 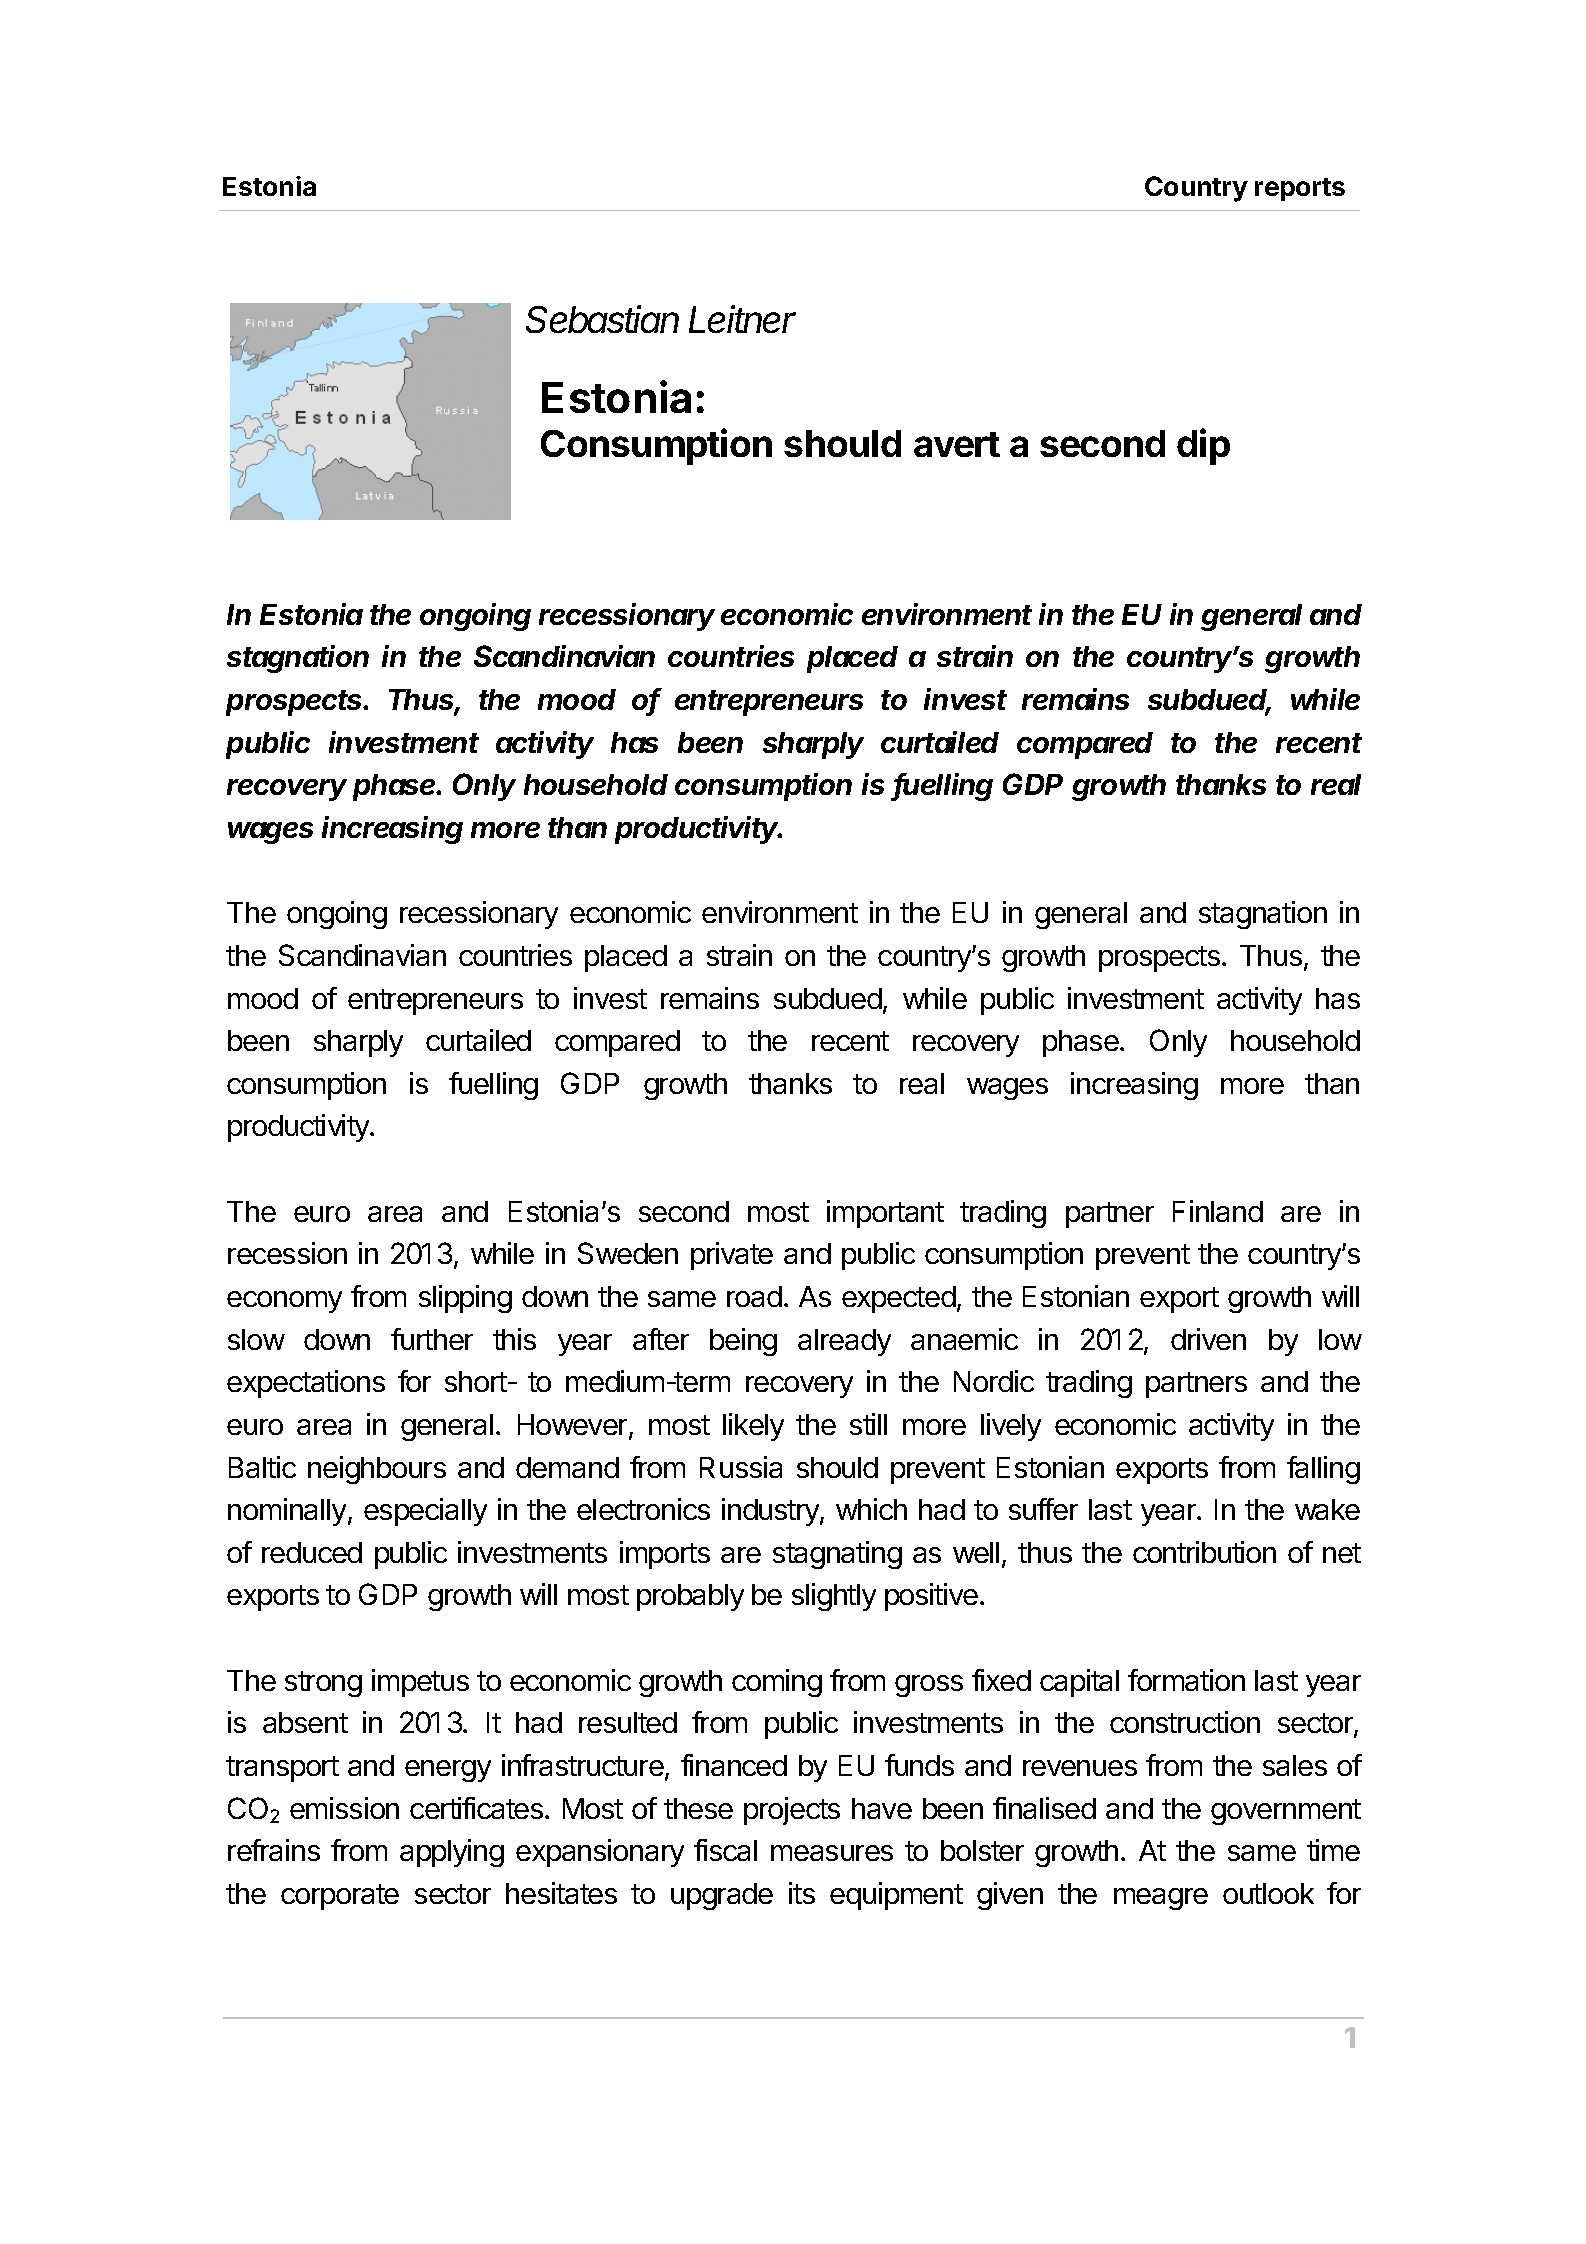 What do you see at coordinates (754, 1296) in the screenshot?
I see `road` at bounding box center [754, 1296].
